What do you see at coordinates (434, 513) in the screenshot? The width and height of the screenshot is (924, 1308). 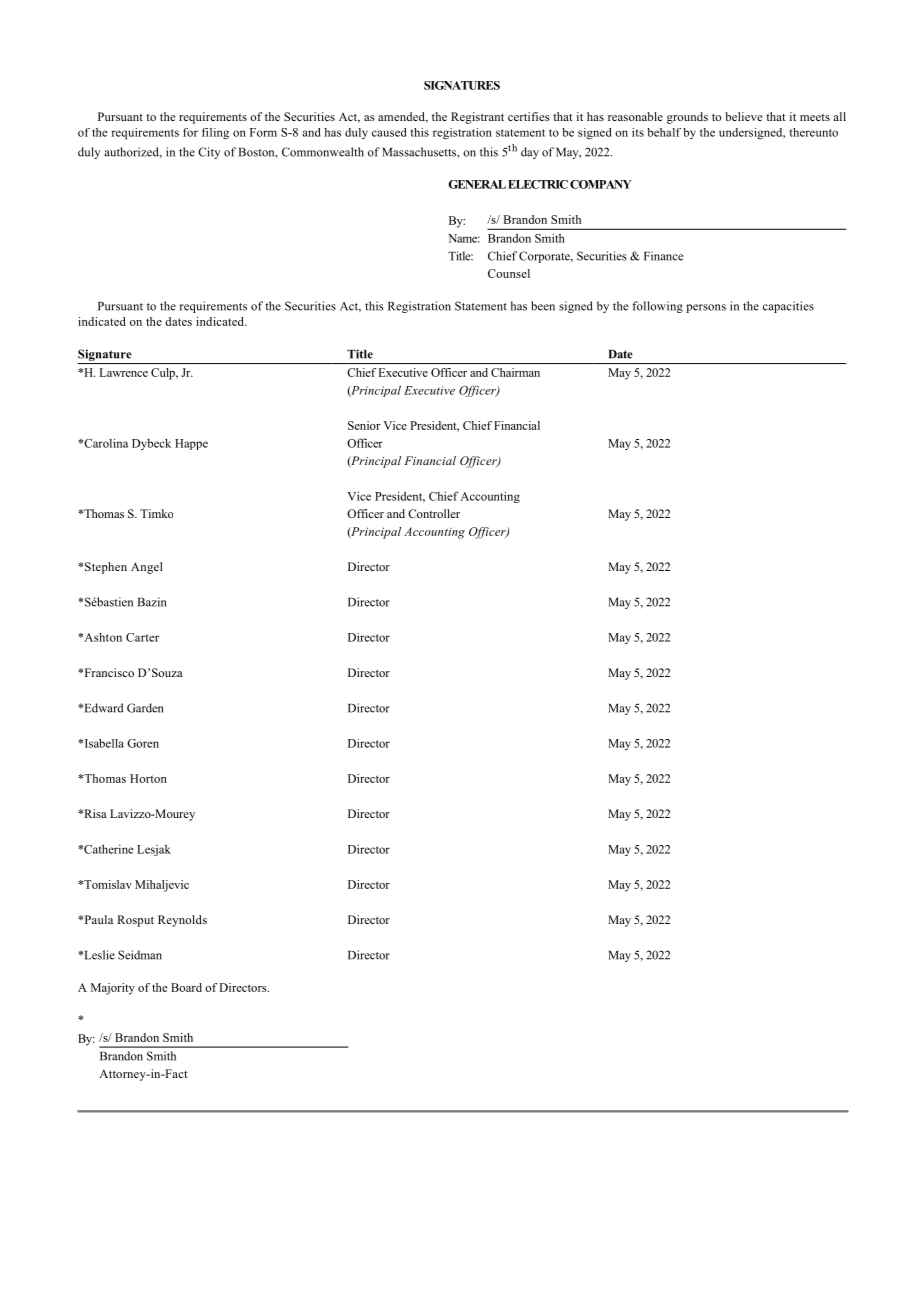 I see `Controller` at bounding box center [434, 513].
